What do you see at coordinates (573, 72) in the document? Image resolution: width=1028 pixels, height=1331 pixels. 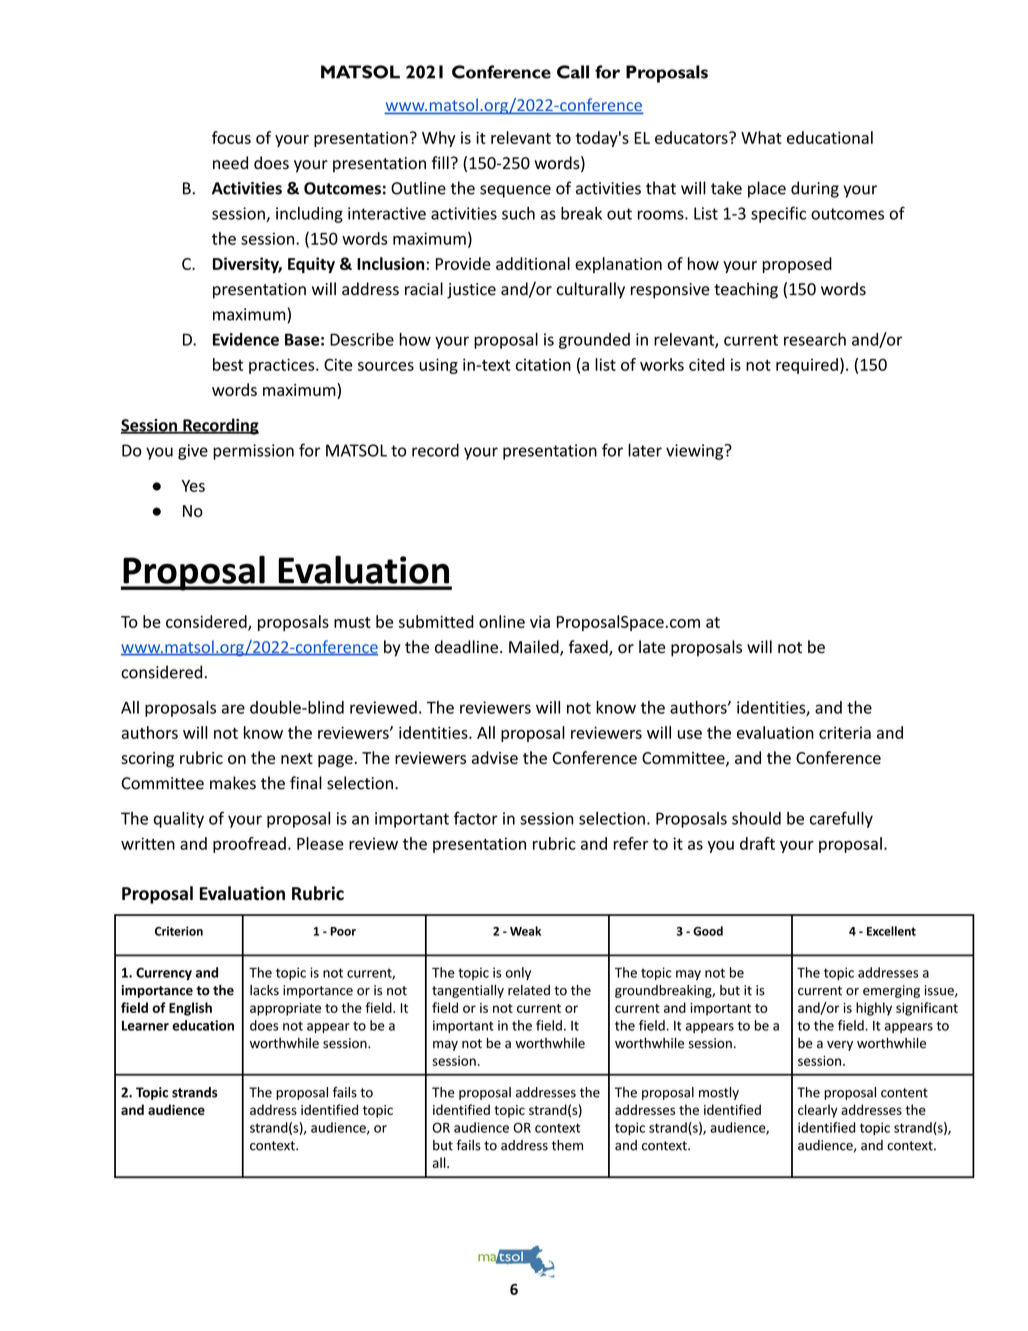 I see `Call` at bounding box center [573, 72].
